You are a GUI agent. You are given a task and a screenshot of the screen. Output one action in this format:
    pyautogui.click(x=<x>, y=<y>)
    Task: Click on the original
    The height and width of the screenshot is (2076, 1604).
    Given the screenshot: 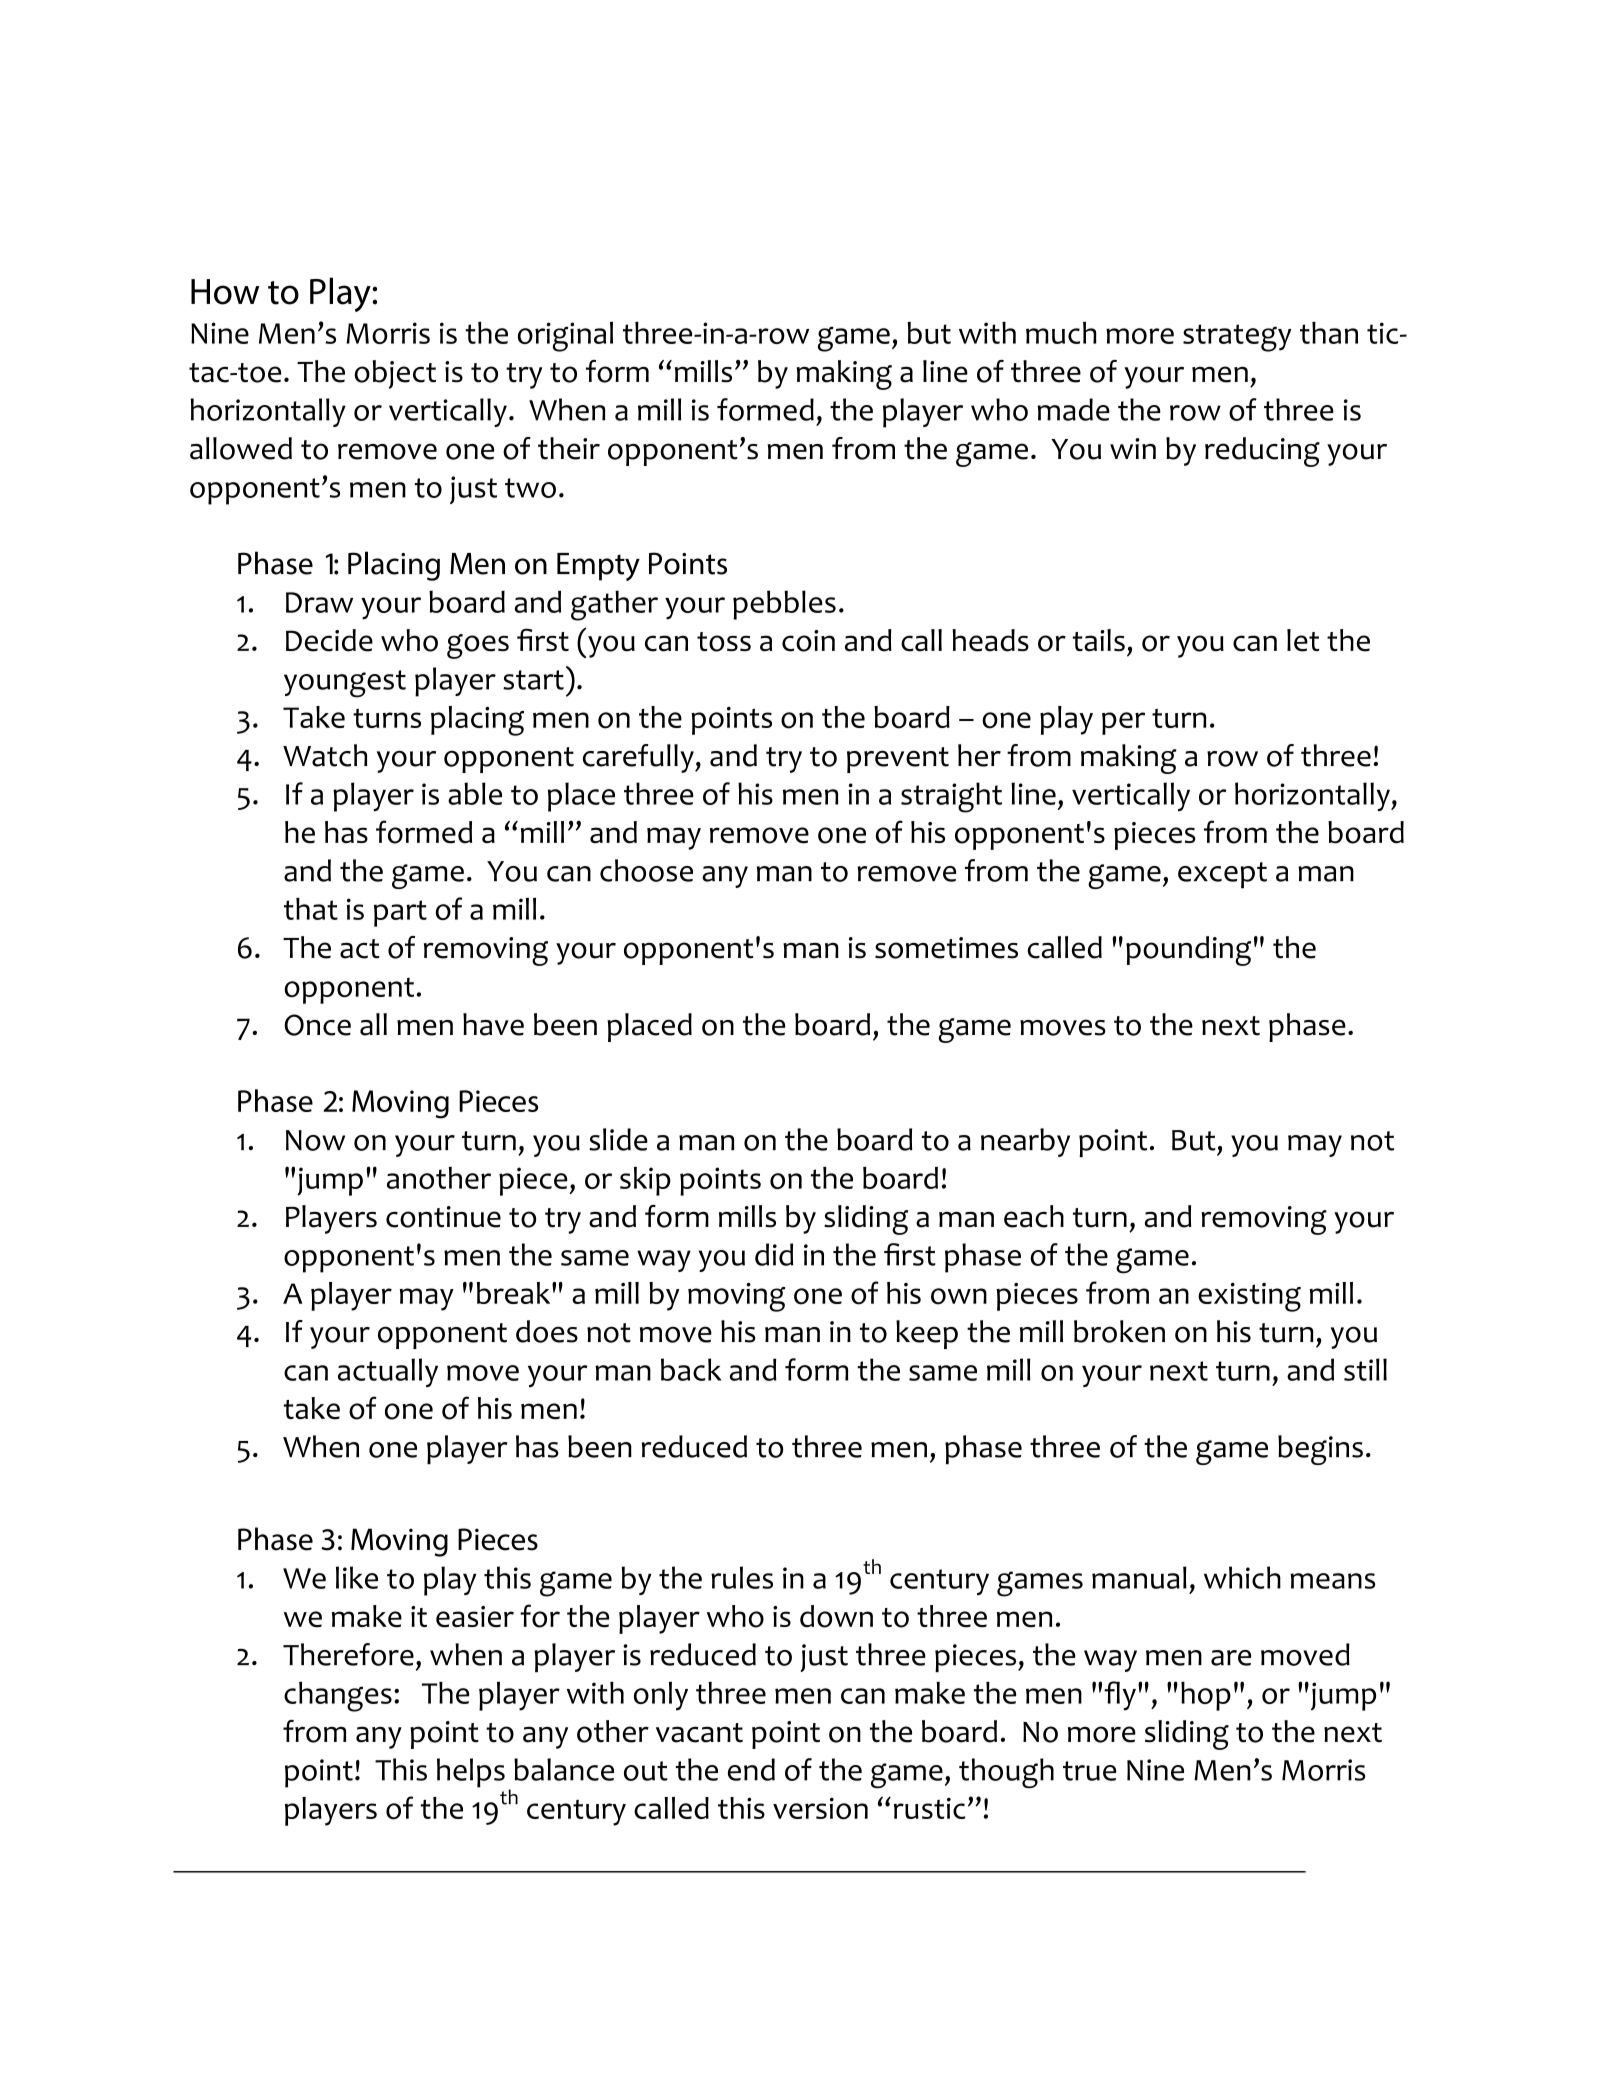 What is the action you would take?
    pyautogui.click(x=565, y=336)
